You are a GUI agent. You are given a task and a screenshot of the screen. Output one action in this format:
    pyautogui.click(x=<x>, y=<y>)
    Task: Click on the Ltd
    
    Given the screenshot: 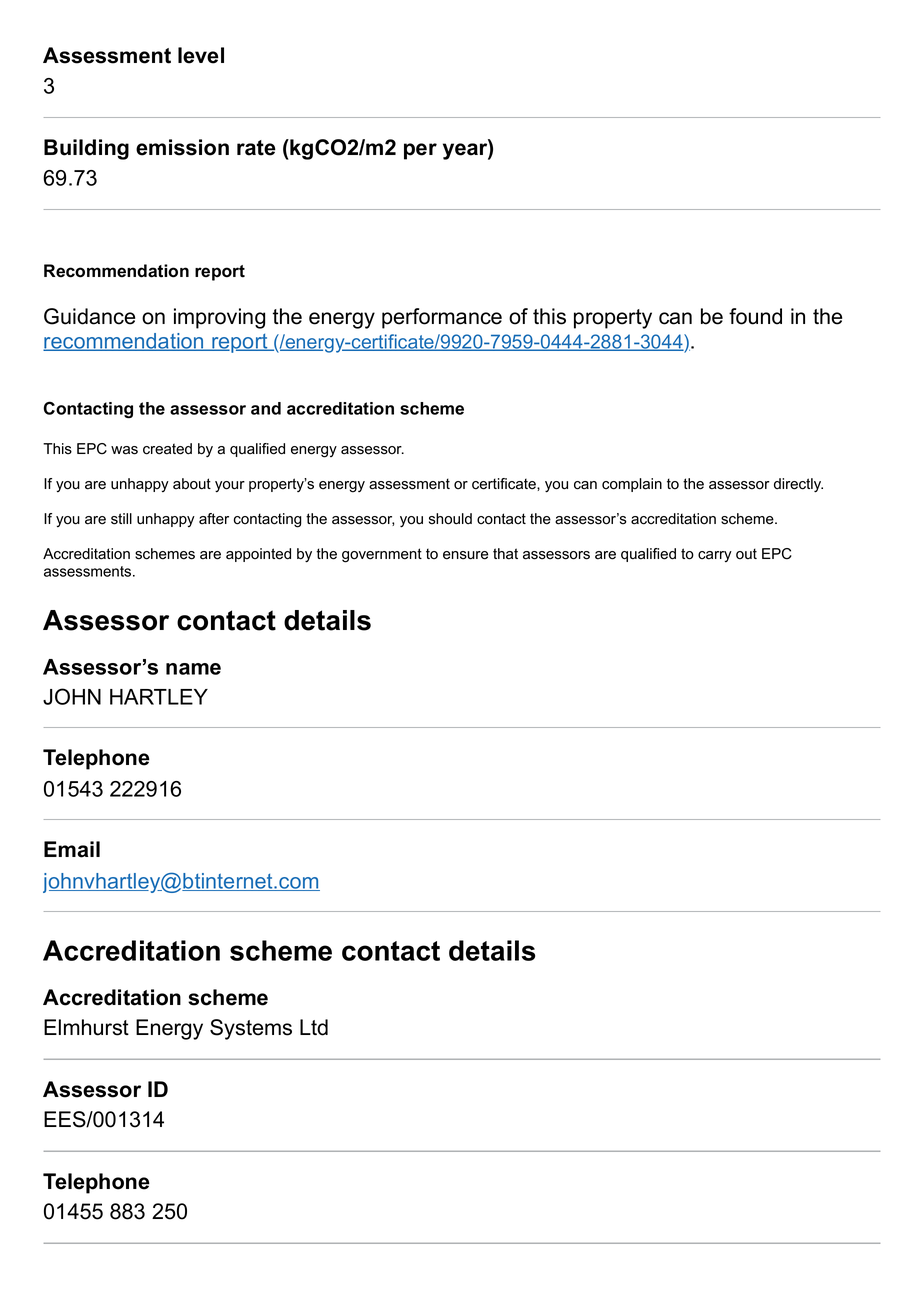 What is the action you would take?
    pyautogui.click(x=314, y=1027)
